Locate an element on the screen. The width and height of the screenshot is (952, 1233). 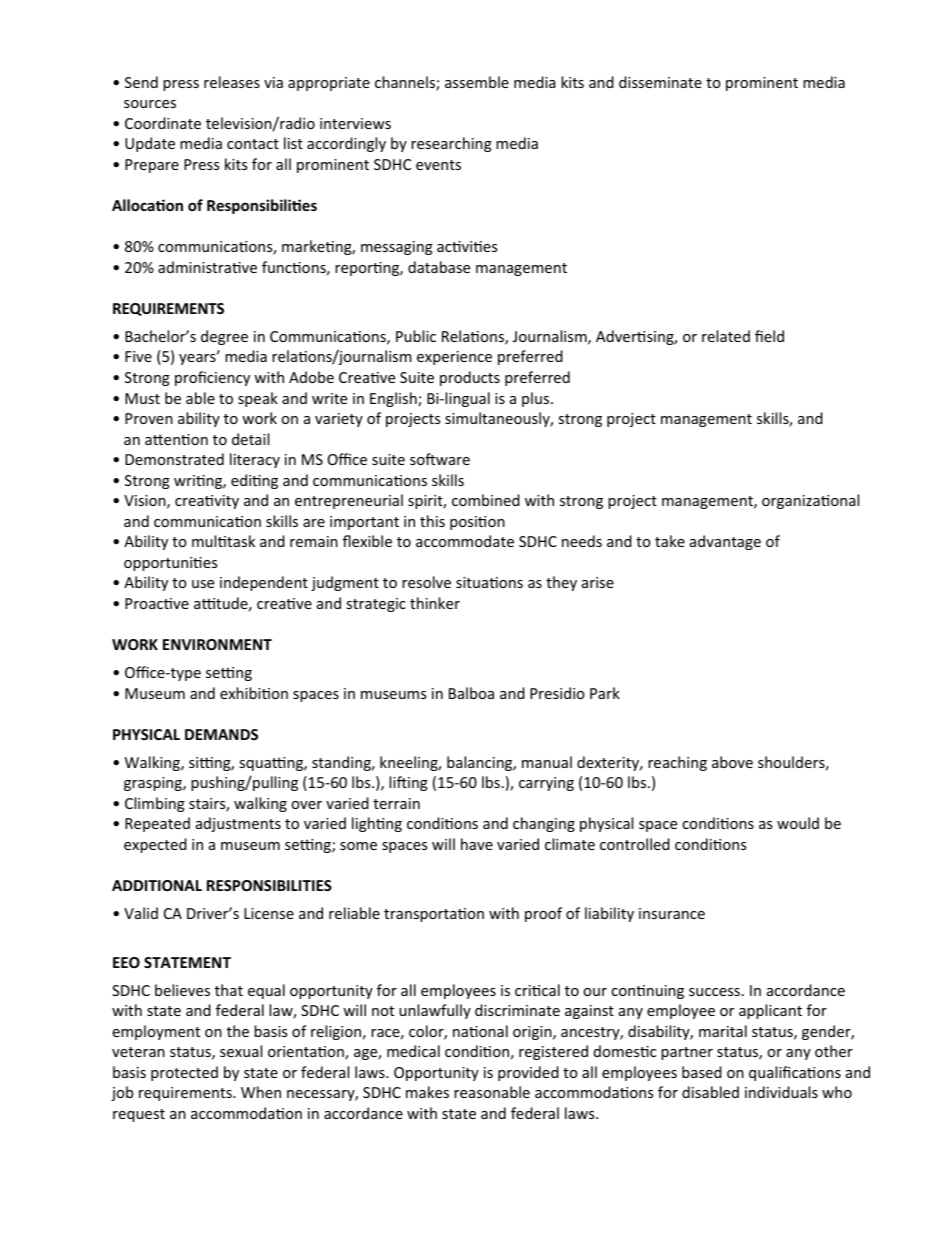
situations is located at coordinates (489, 582).
